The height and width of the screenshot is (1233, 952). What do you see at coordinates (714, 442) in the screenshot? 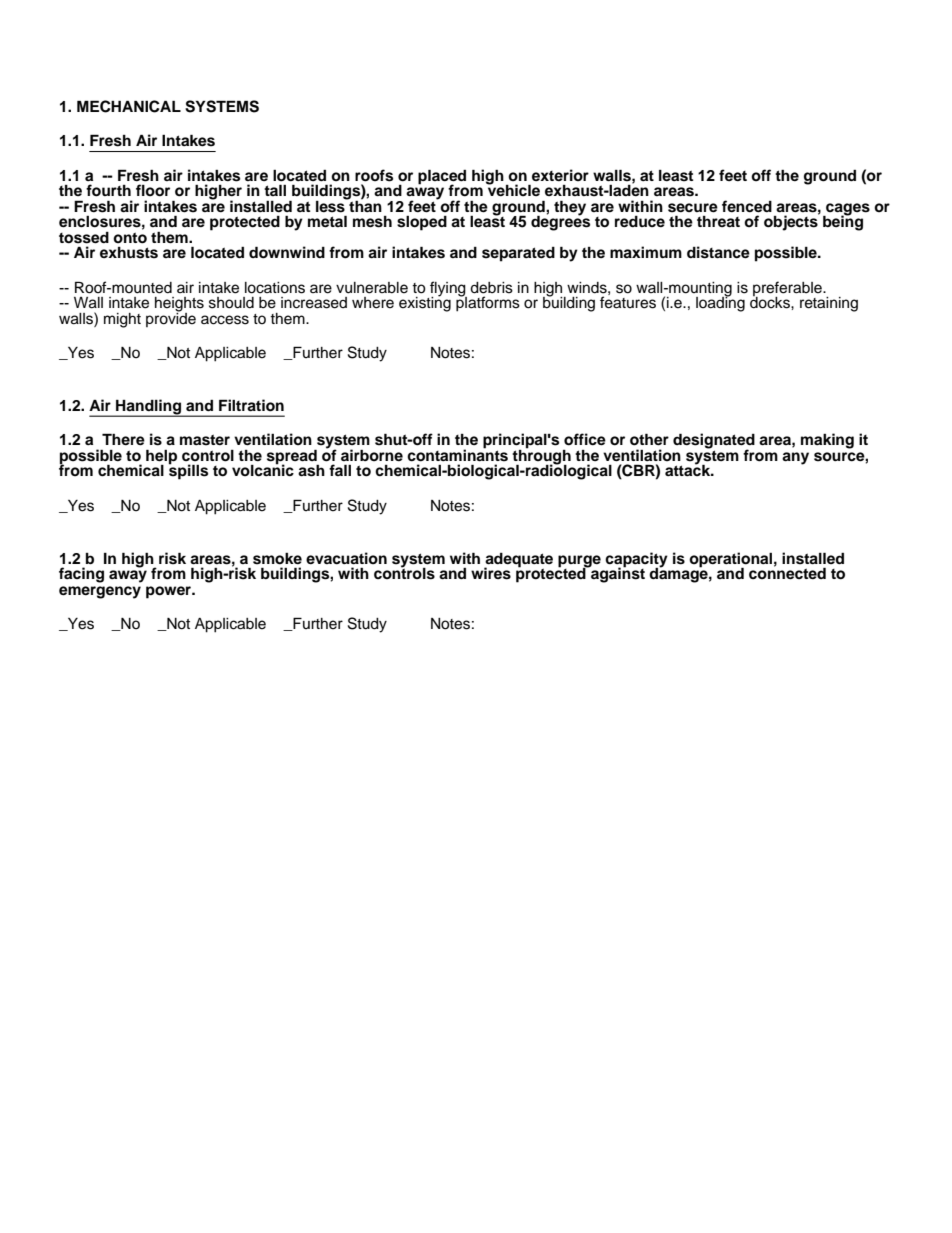
I see `designated` at bounding box center [714, 442].
